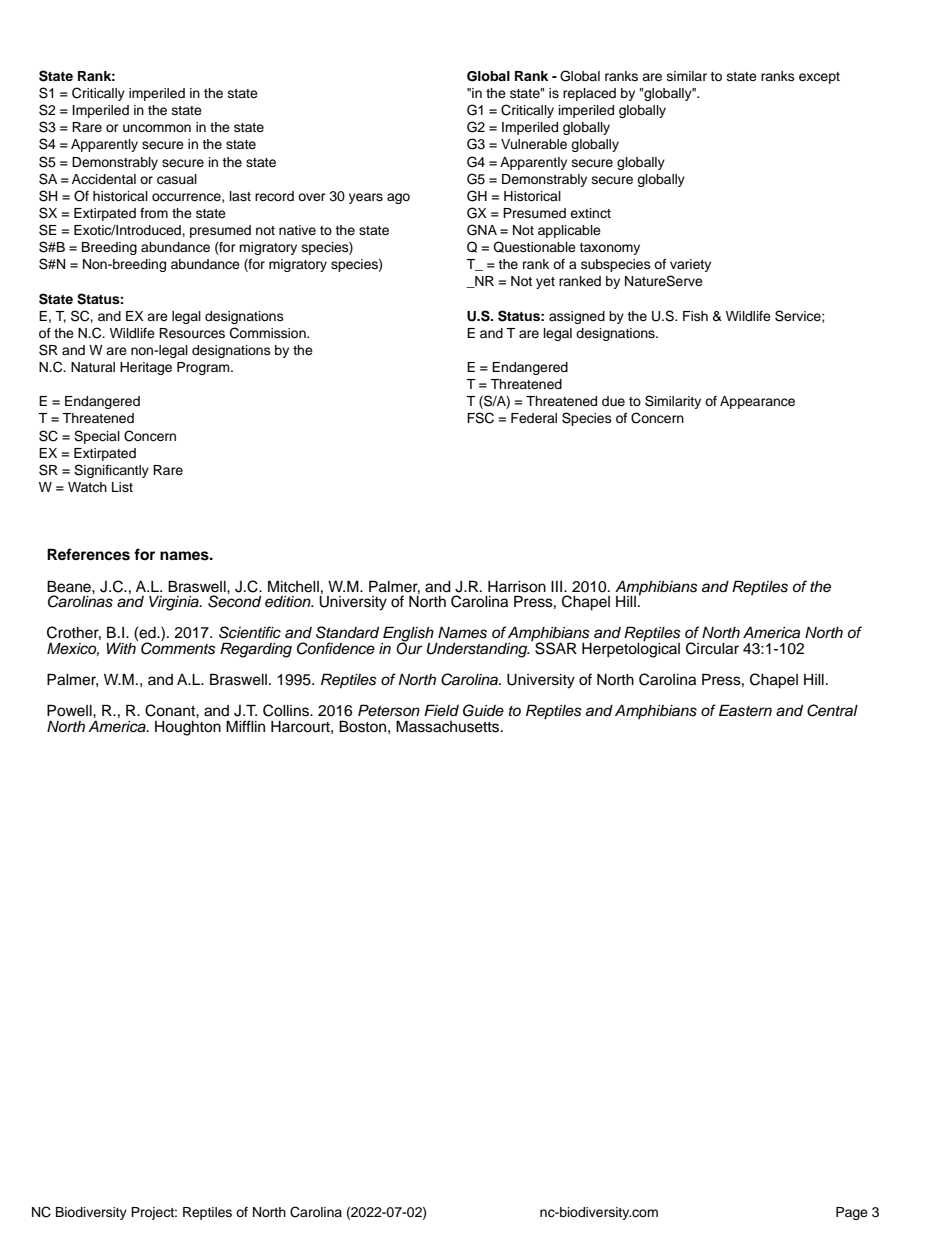  I want to click on Appearance, so click(757, 402).
